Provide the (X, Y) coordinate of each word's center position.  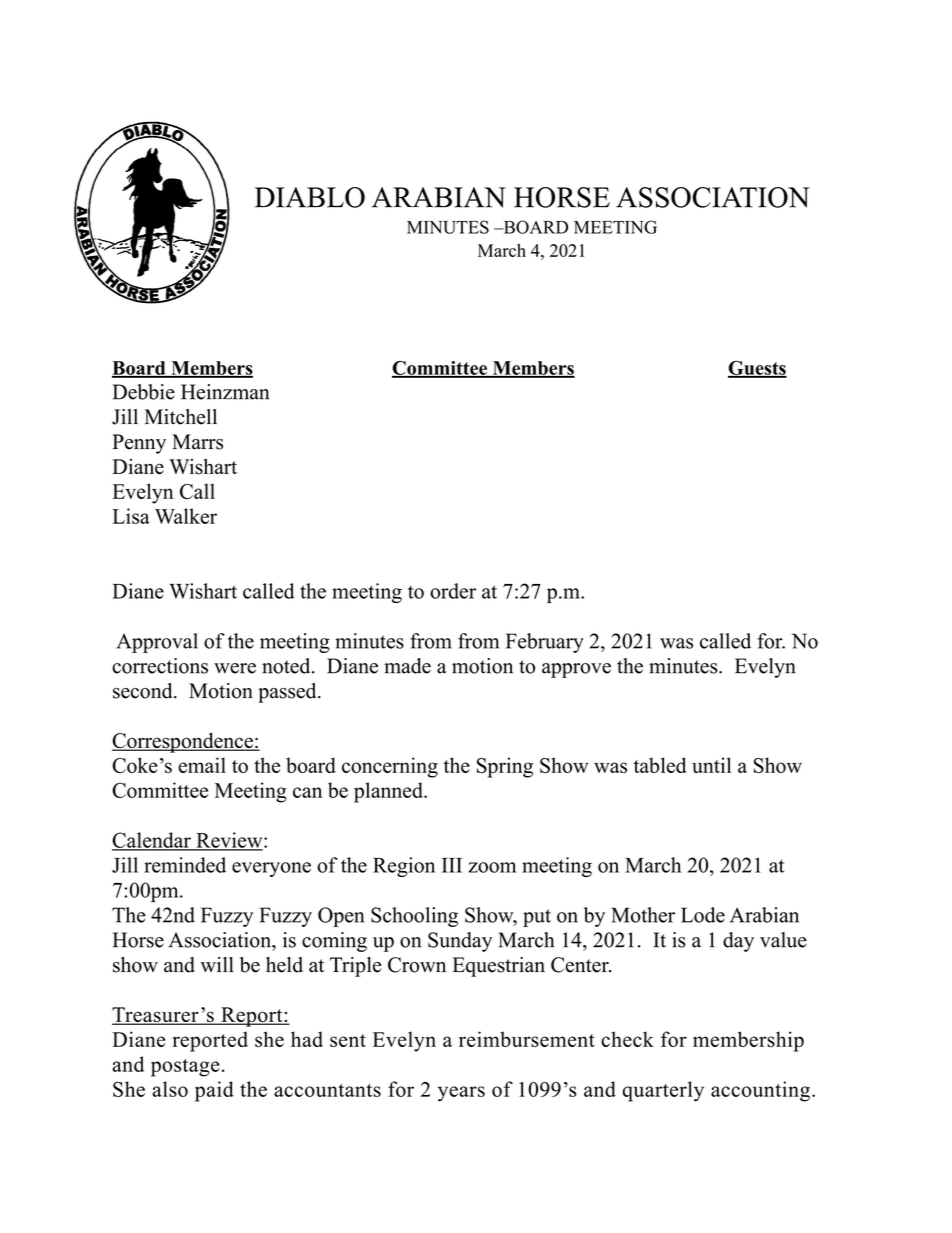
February (545, 643)
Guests (757, 369)
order (453, 591)
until (711, 765)
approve (576, 670)
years (461, 1094)
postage (185, 1068)
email (202, 765)
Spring (505, 767)
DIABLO (310, 197)
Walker (186, 516)
